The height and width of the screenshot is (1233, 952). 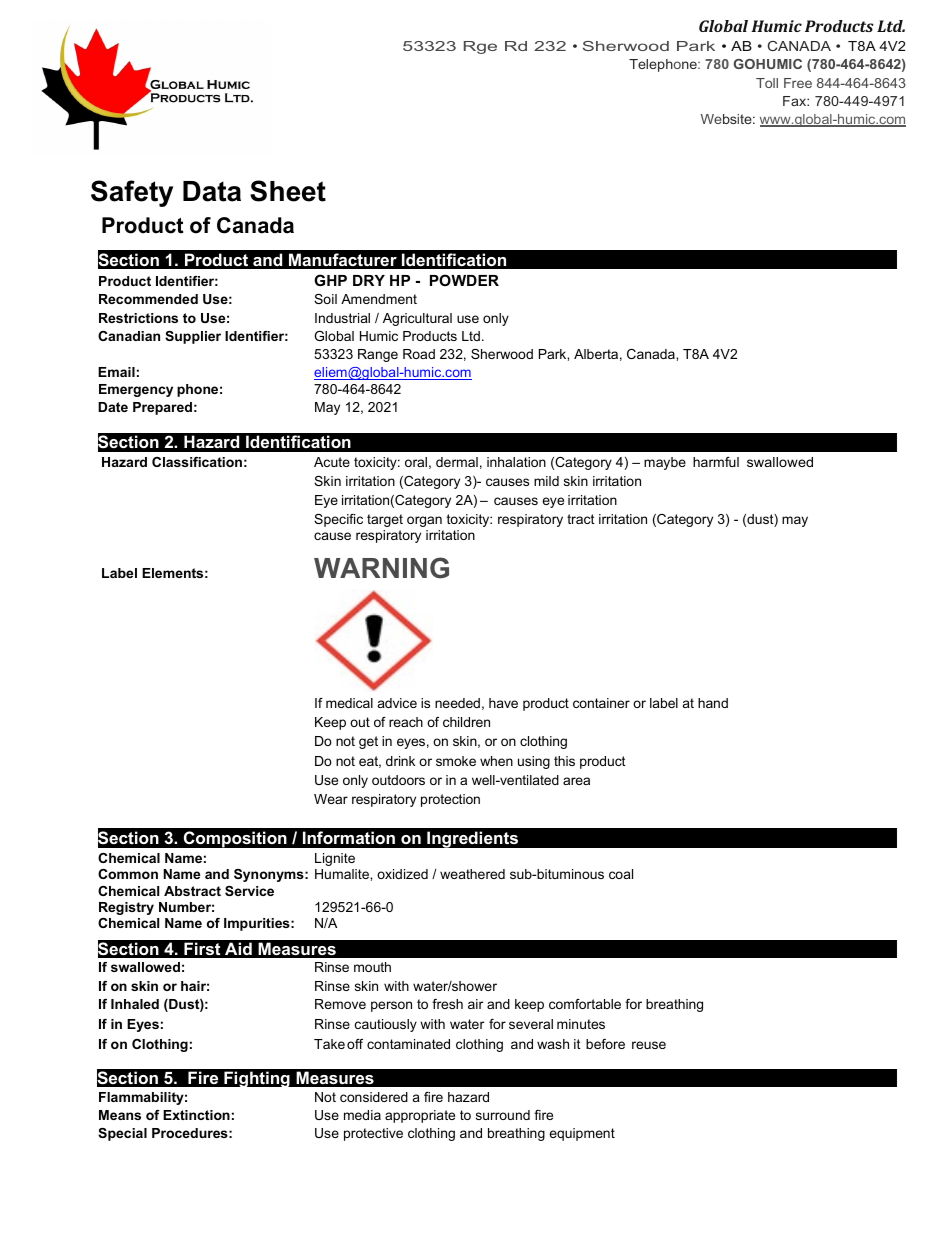 I want to click on coal, so click(x=621, y=874).
